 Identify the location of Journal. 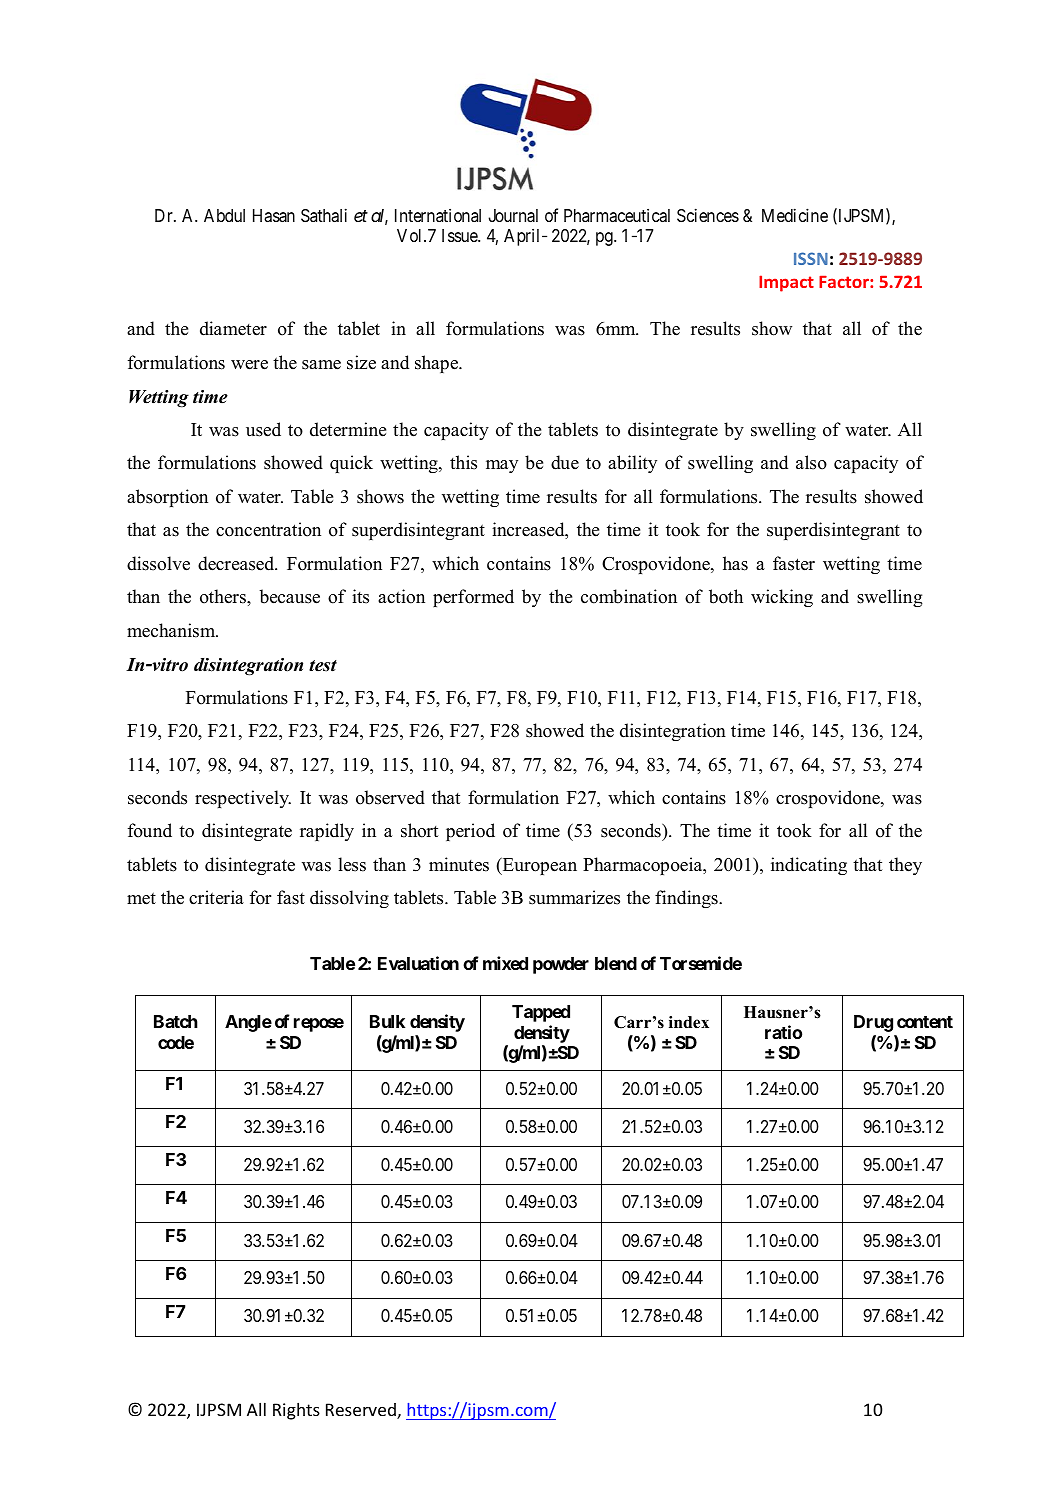
(513, 216).
